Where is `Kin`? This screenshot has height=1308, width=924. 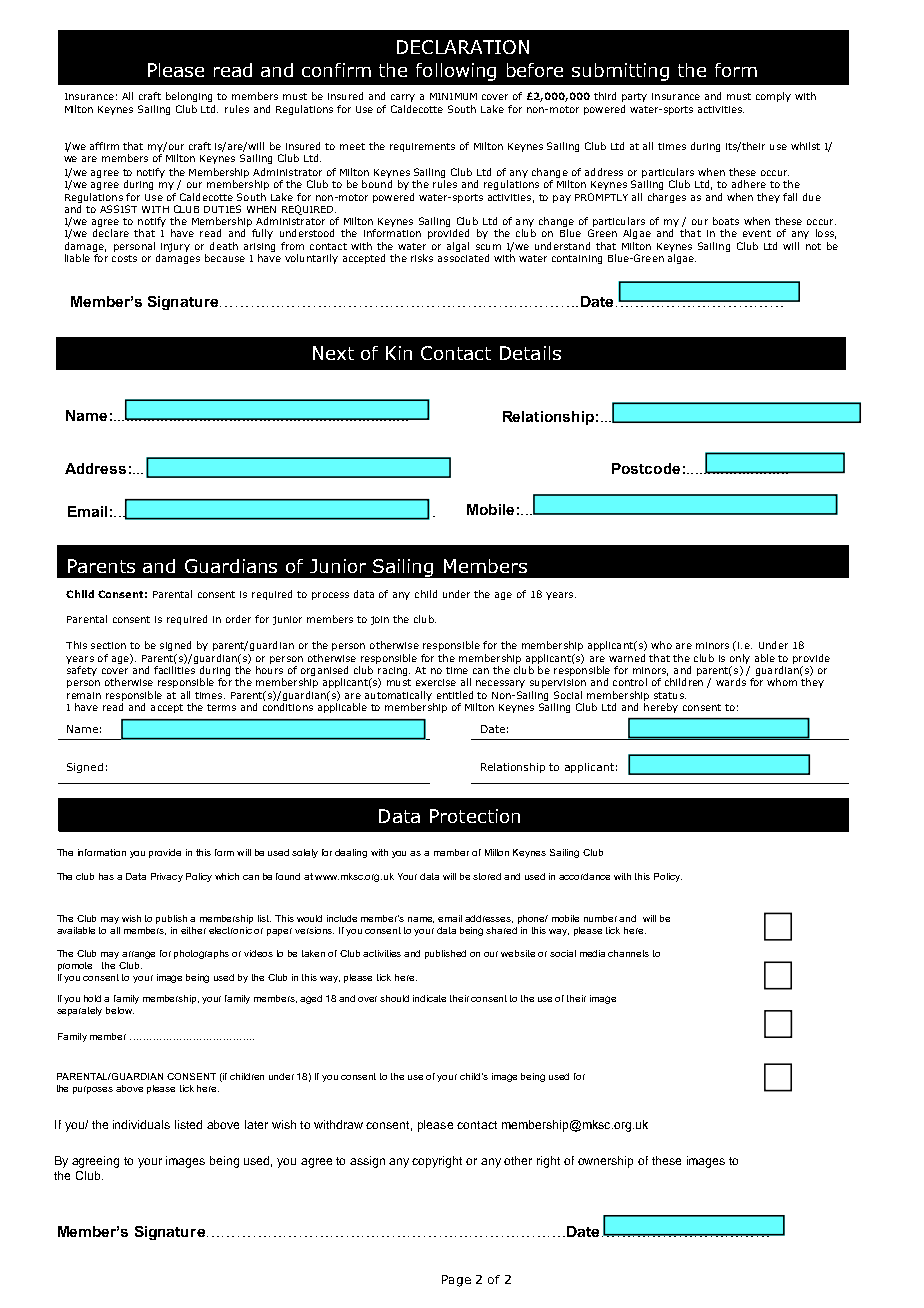
Kin is located at coordinates (399, 353).
